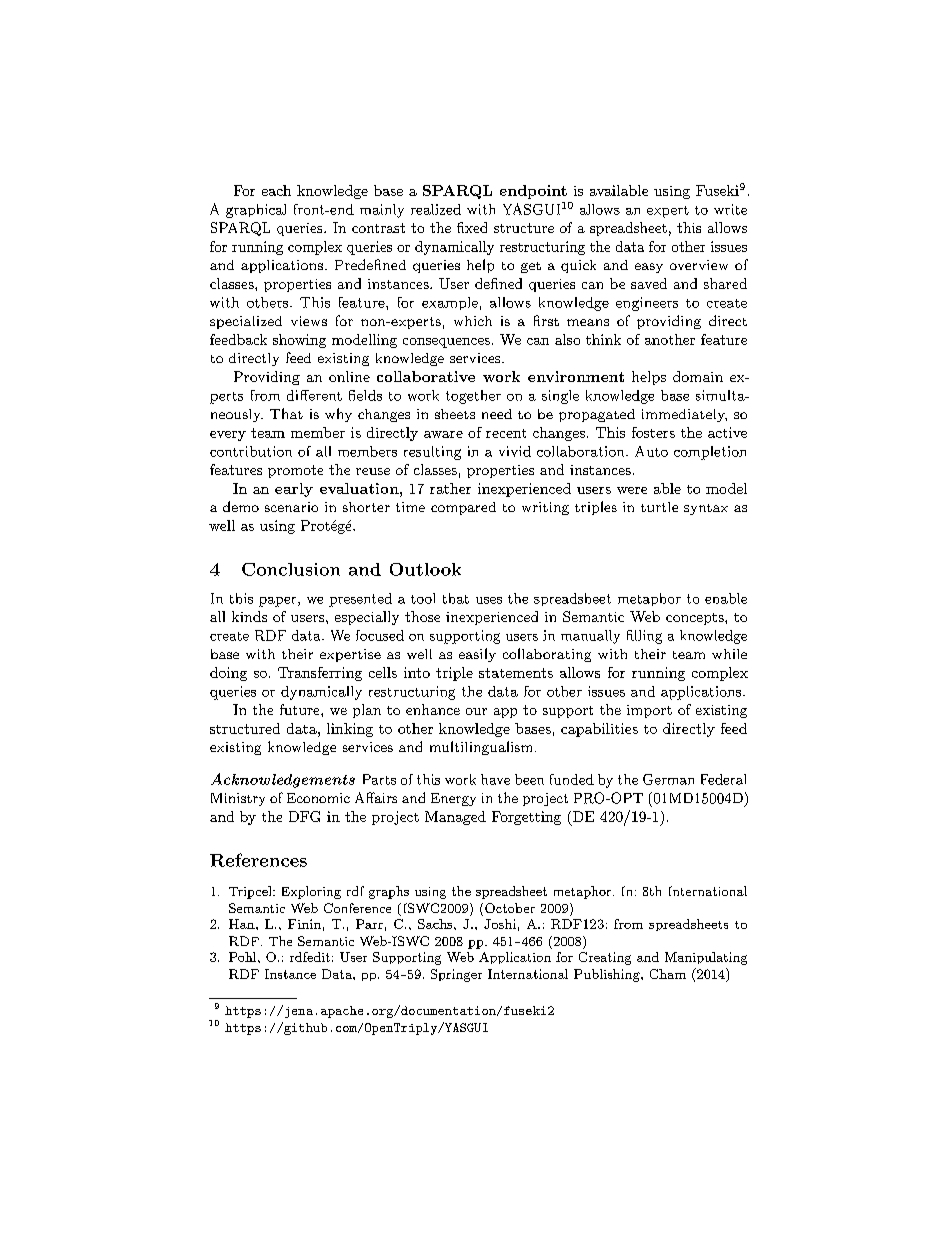 The height and width of the page is (1233, 952). I want to click on import, so click(649, 711).
